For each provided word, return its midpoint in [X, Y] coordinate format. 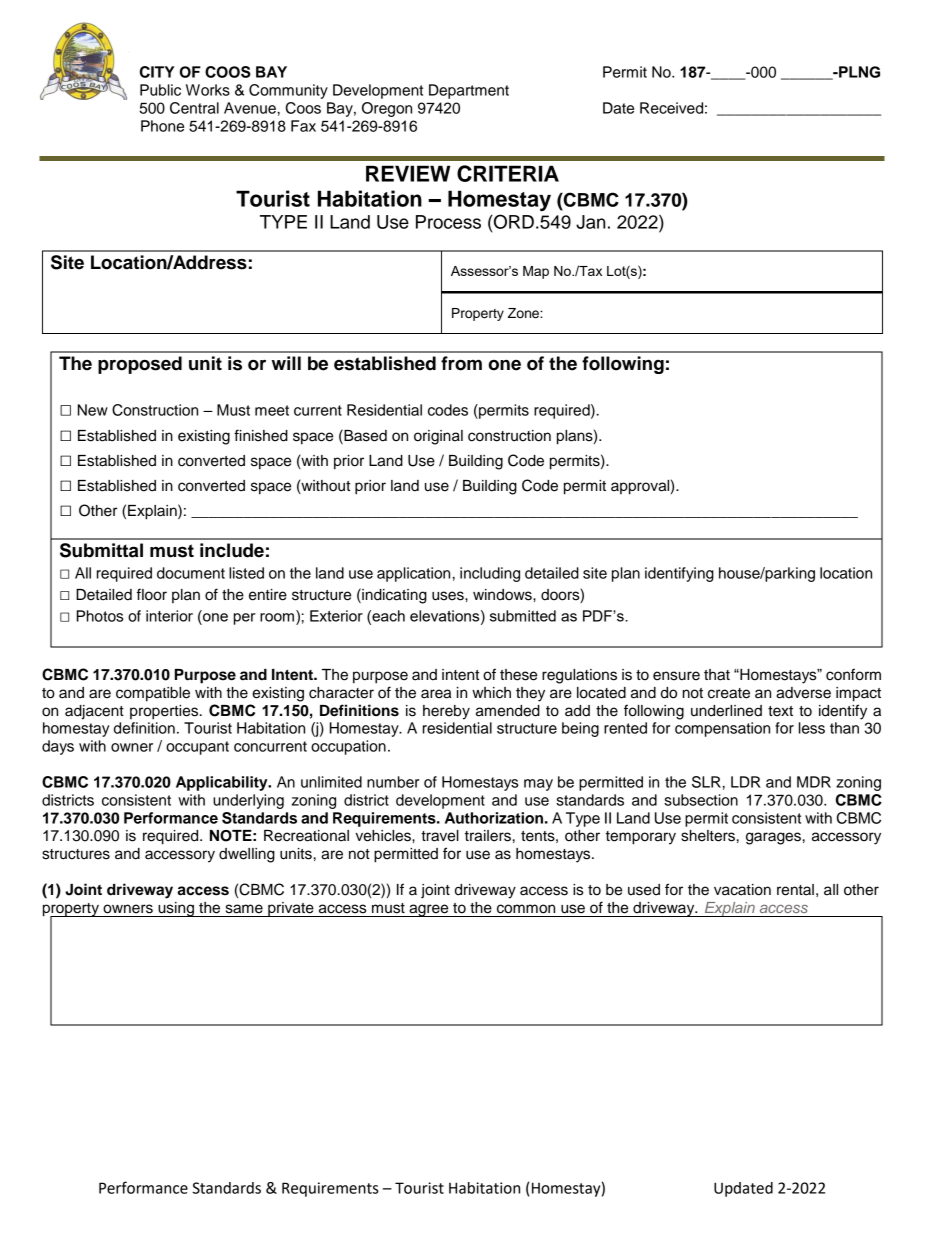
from [461, 363]
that [717, 675]
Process [448, 222]
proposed [140, 365]
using [176, 909]
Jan [590, 222]
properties [165, 712]
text [780, 711]
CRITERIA [508, 173]
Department [469, 91]
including [490, 574]
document [191, 573]
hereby [446, 712]
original [438, 437]
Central [194, 108]
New [93, 410]
